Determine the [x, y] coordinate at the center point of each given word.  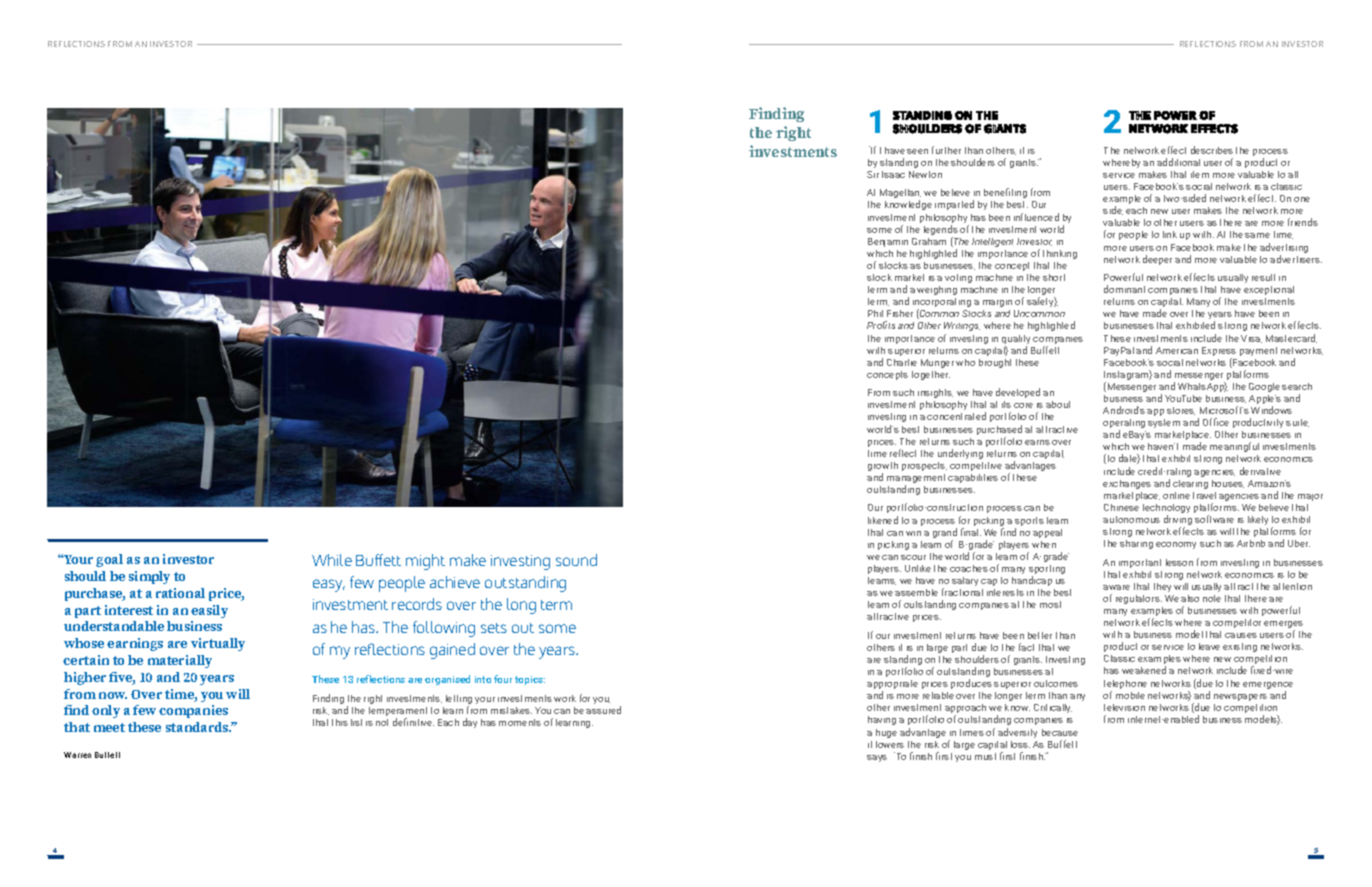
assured [603, 710]
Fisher [900, 313]
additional [1178, 162]
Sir [873, 174]
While [332, 560]
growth [883, 468]
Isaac [893, 174]
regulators [1139, 599]
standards [198, 727]
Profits [881, 325]
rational [180, 593]
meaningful [1234, 447]
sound [576, 560]
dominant [1124, 289]
